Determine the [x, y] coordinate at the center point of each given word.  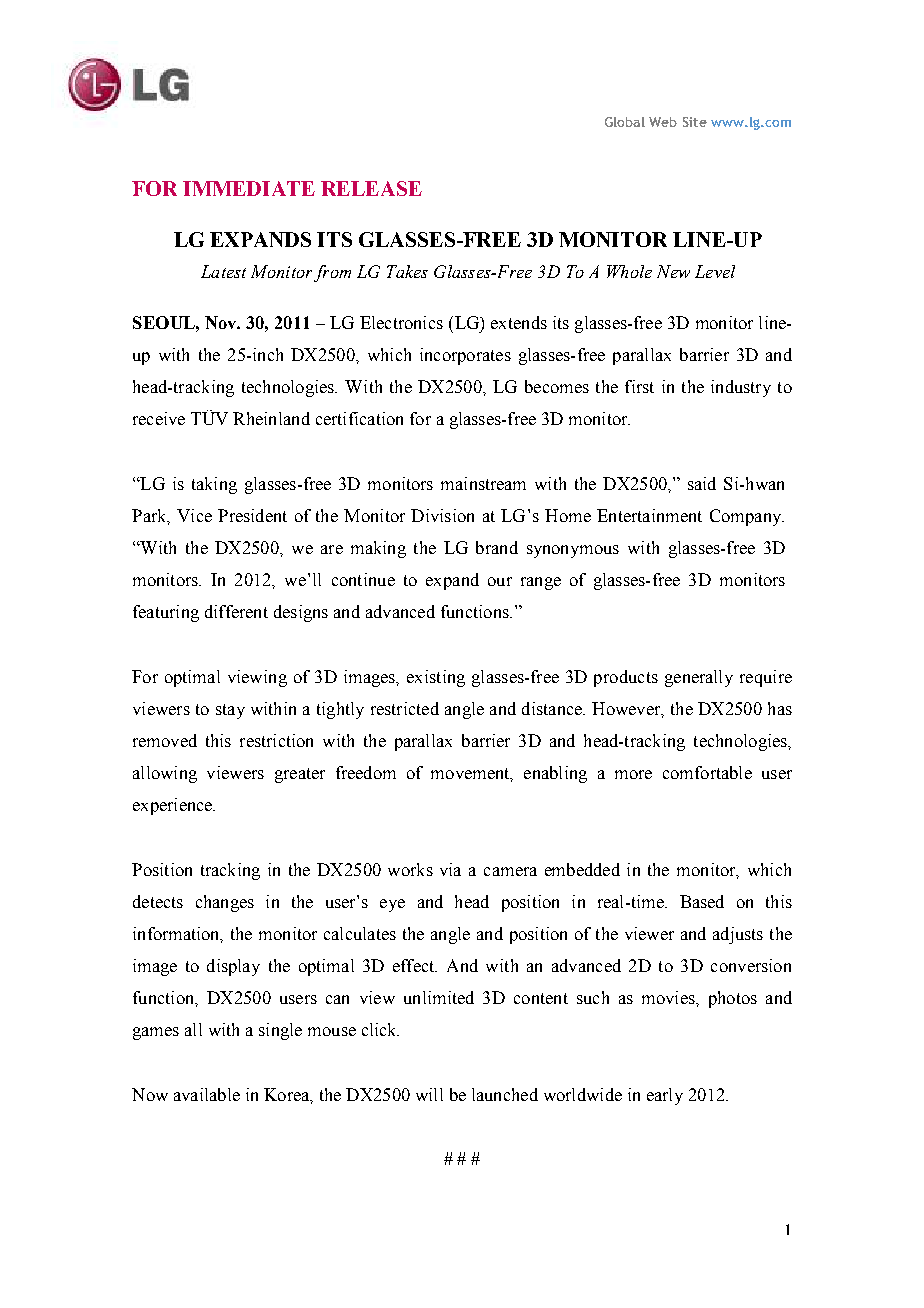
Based [702, 901]
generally [699, 678]
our [500, 581]
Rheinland [271, 418]
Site [695, 122]
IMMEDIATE [249, 188]
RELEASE [371, 188]
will [429, 1094]
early [665, 1096]
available [207, 1094]
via [450, 869]
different [236, 611]
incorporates [465, 356]
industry [741, 388]
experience [174, 806]
